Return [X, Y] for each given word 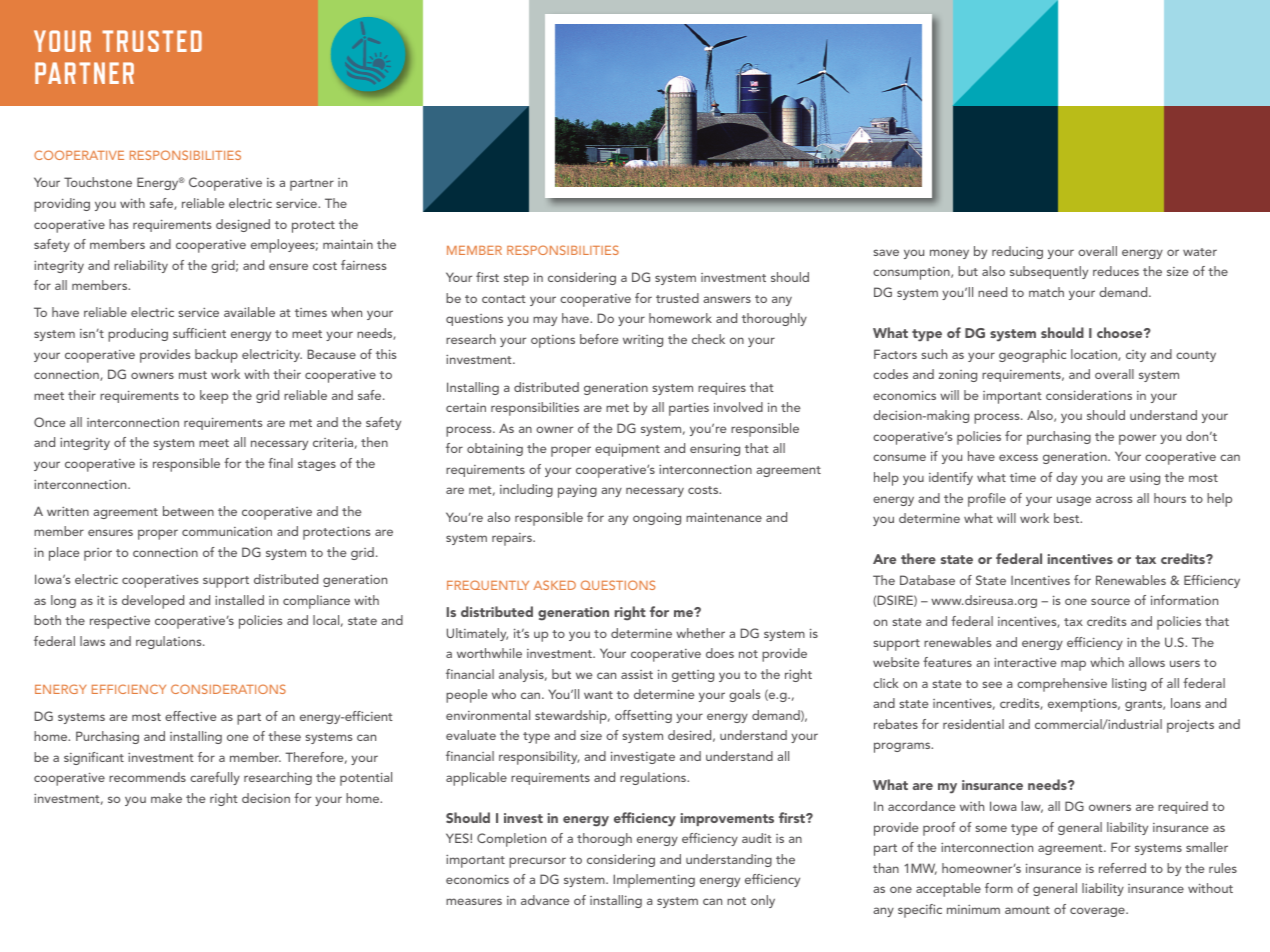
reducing [1017, 252]
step [516, 280]
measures [474, 901]
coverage [1098, 912]
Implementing [654, 881]
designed [243, 225]
